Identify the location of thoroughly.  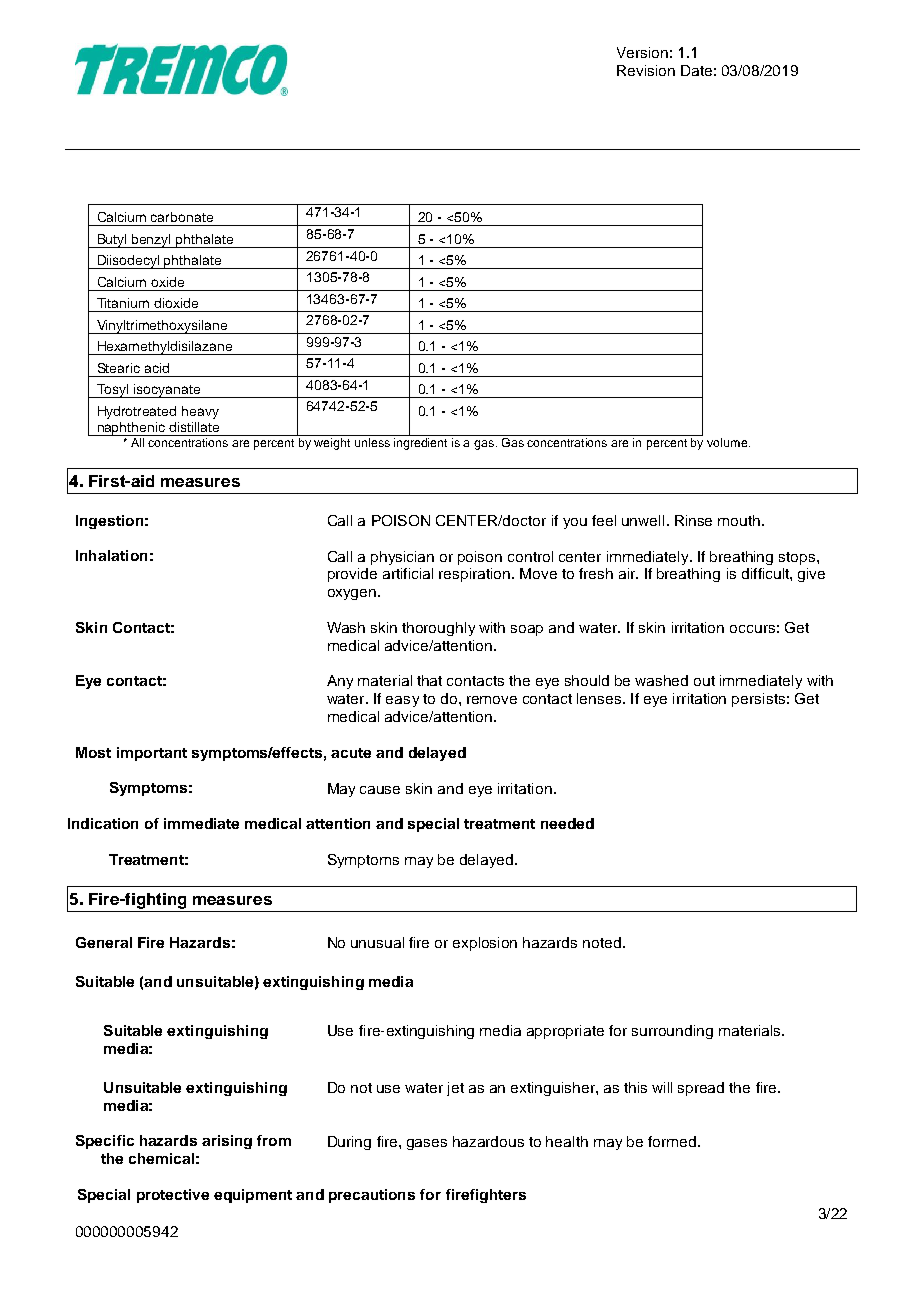
(438, 629).
